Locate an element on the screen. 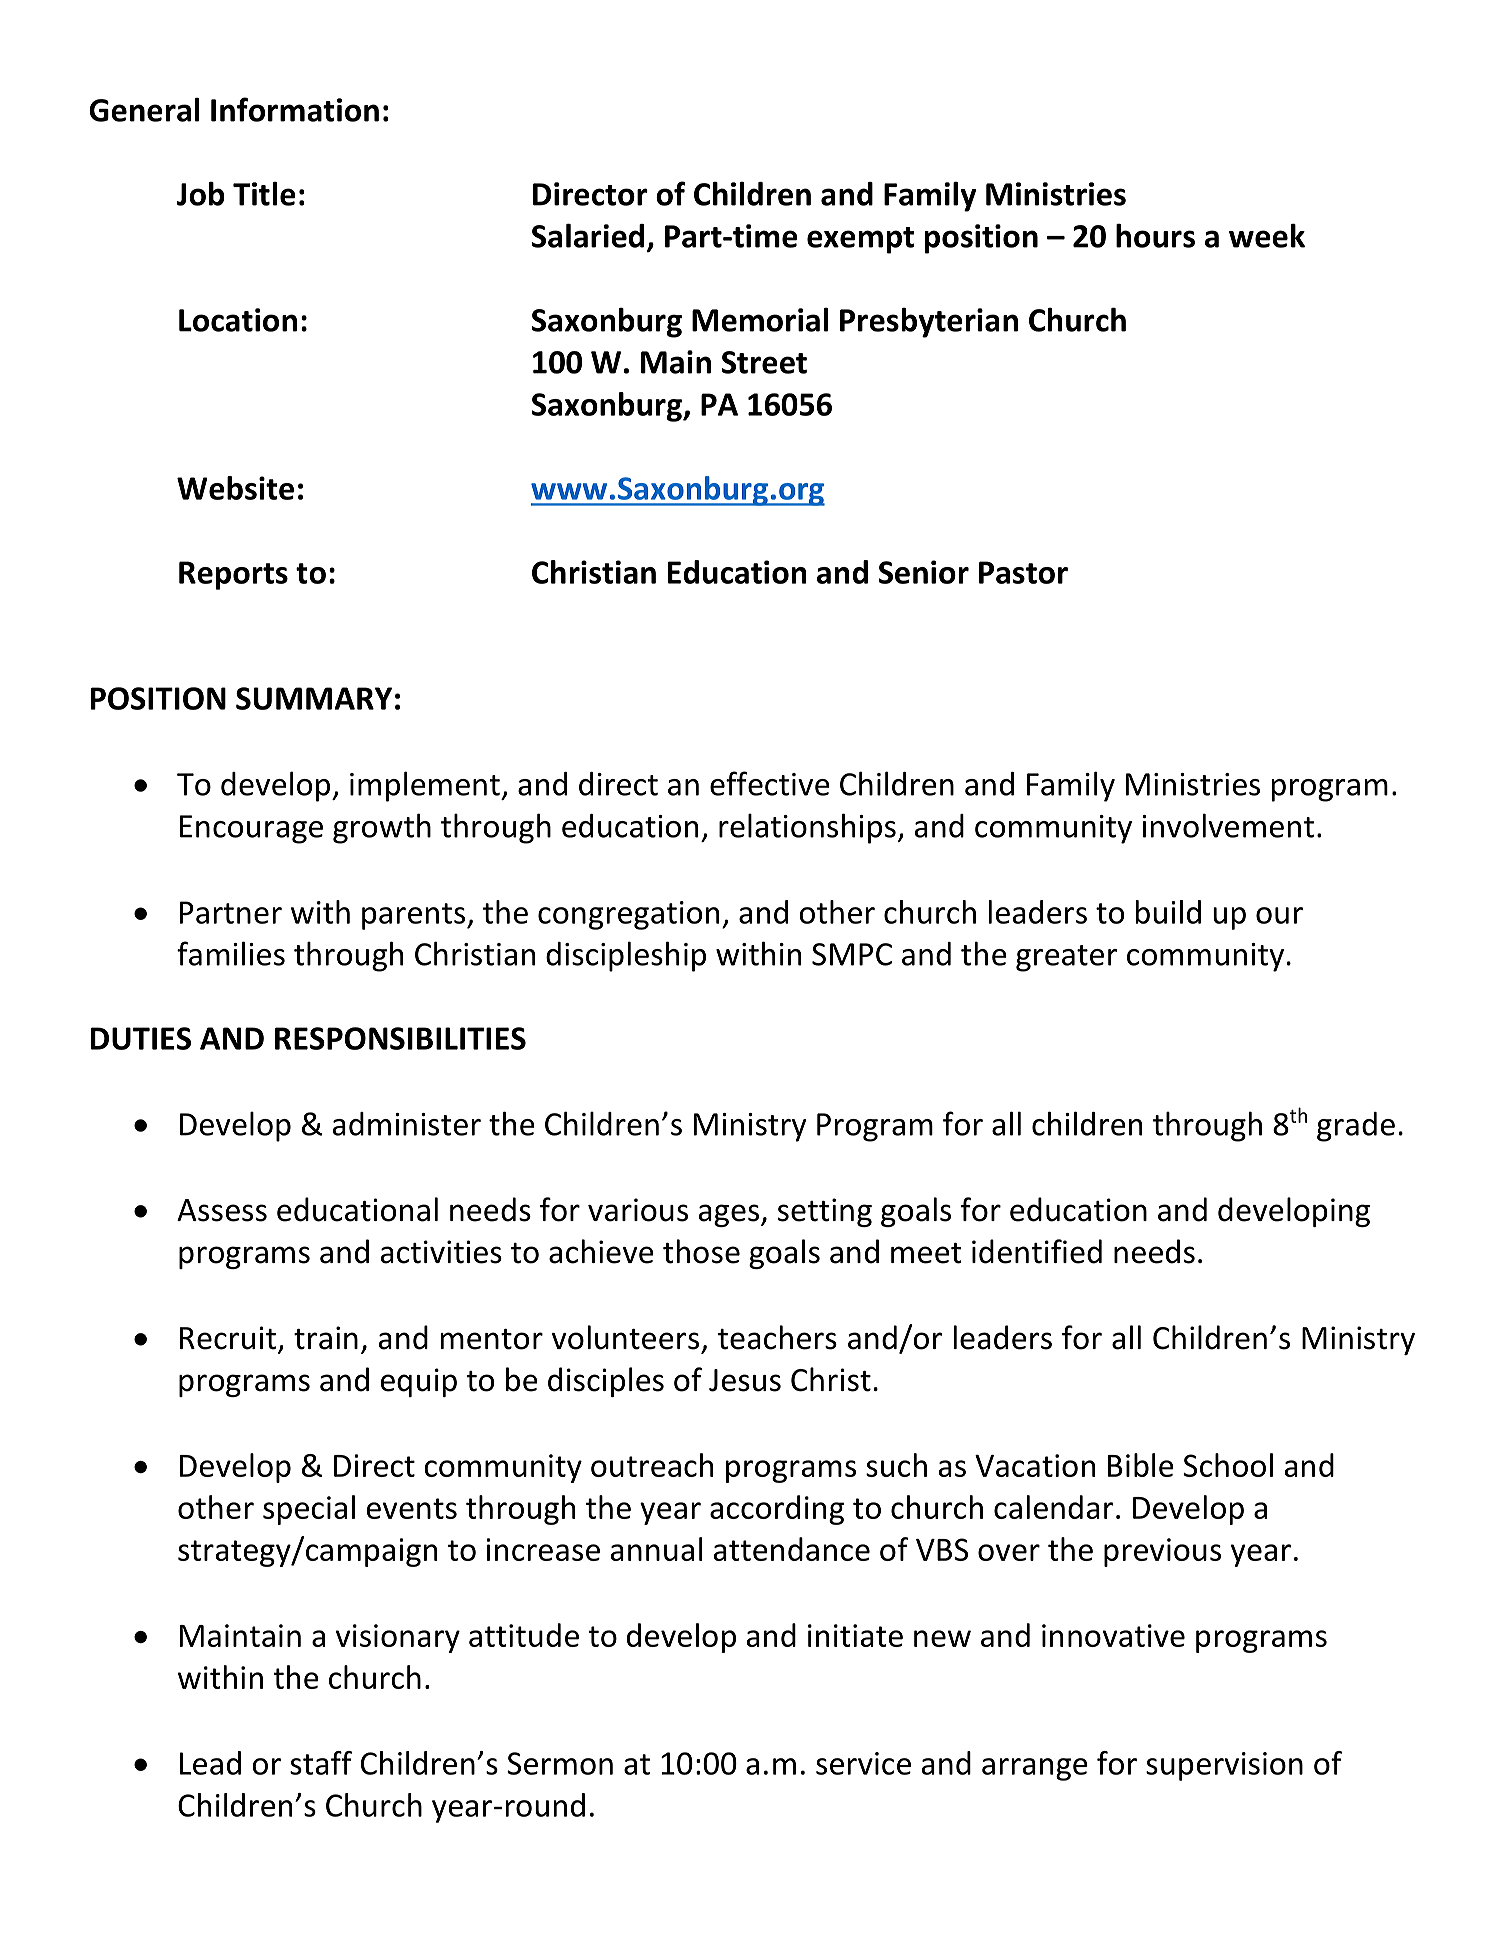 The image size is (1504, 1947). service is located at coordinates (863, 1763).
